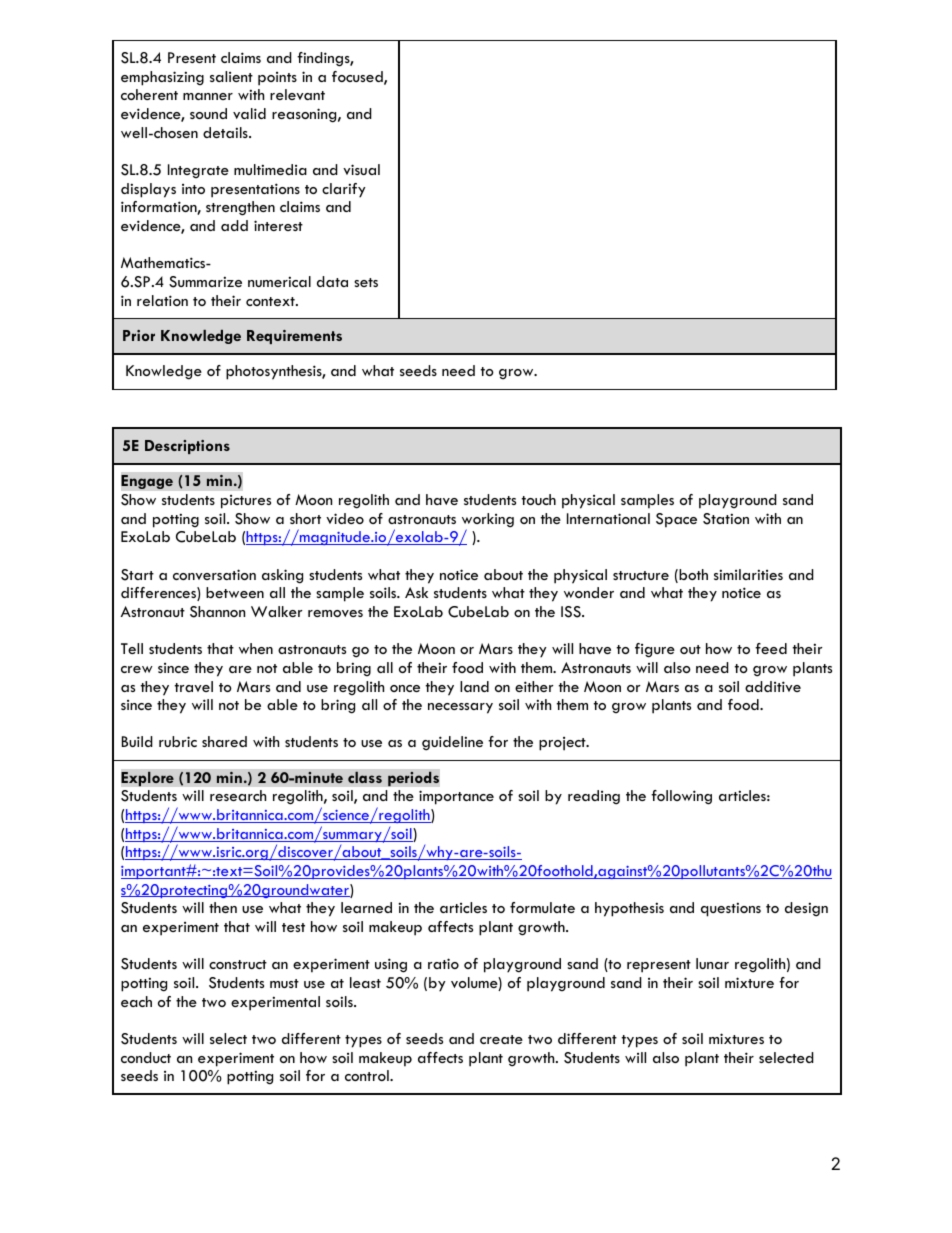 This screenshot has width=952, height=1233. What do you see at coordinates (366, 282) in the screenshot?
I see `sets` at bounding box center [366, 282].
